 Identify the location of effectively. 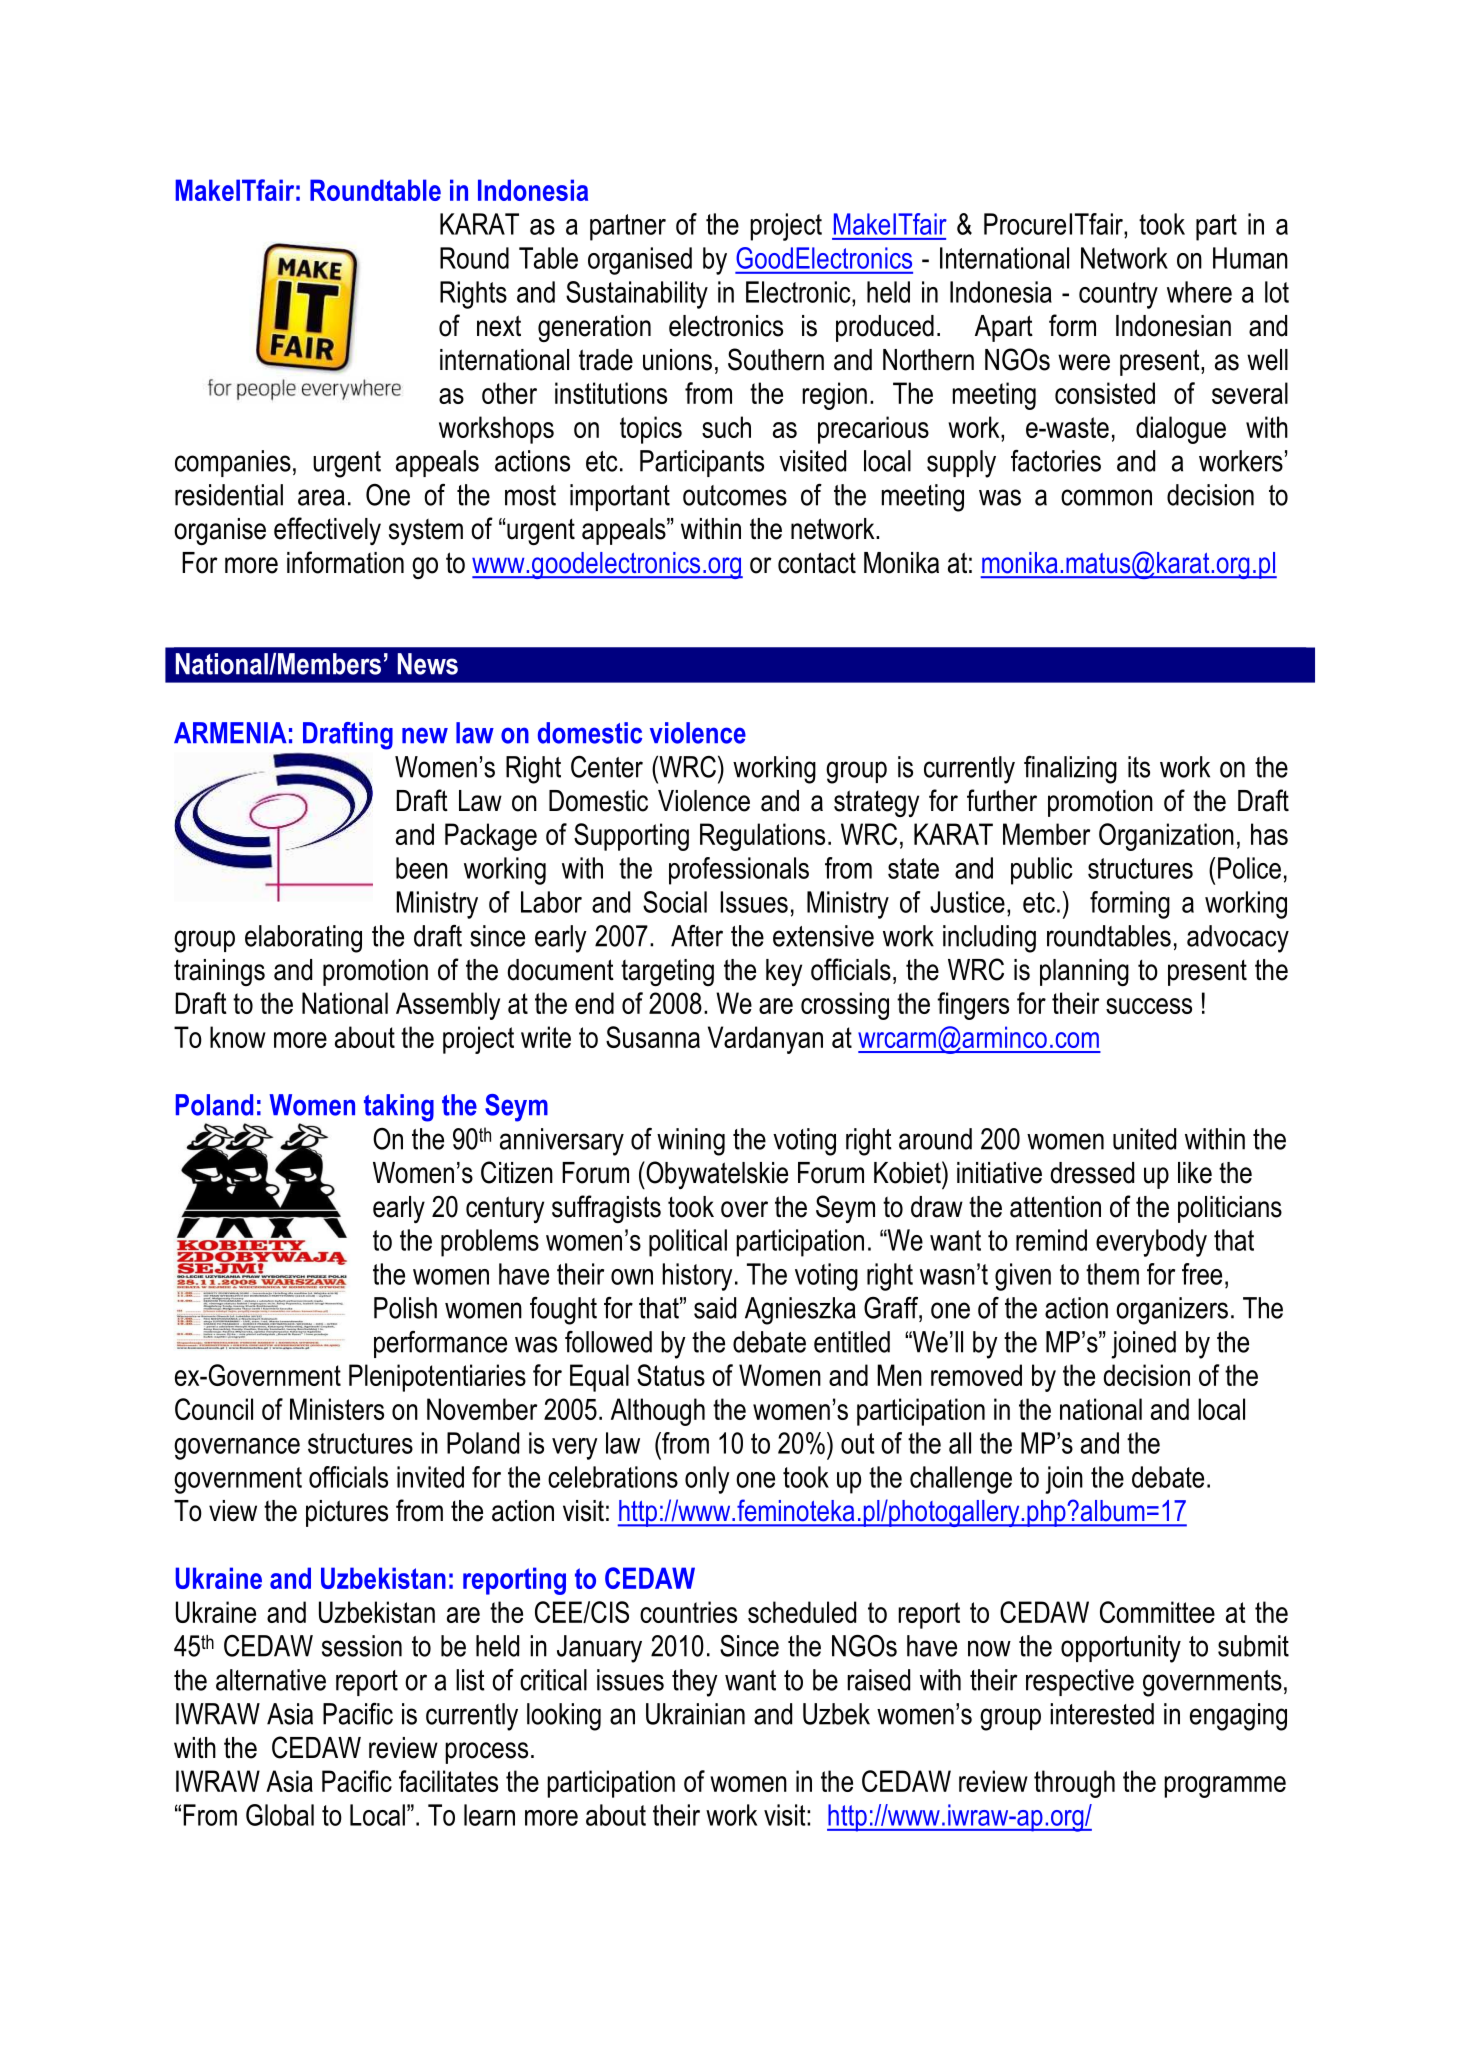
(327, 531).
